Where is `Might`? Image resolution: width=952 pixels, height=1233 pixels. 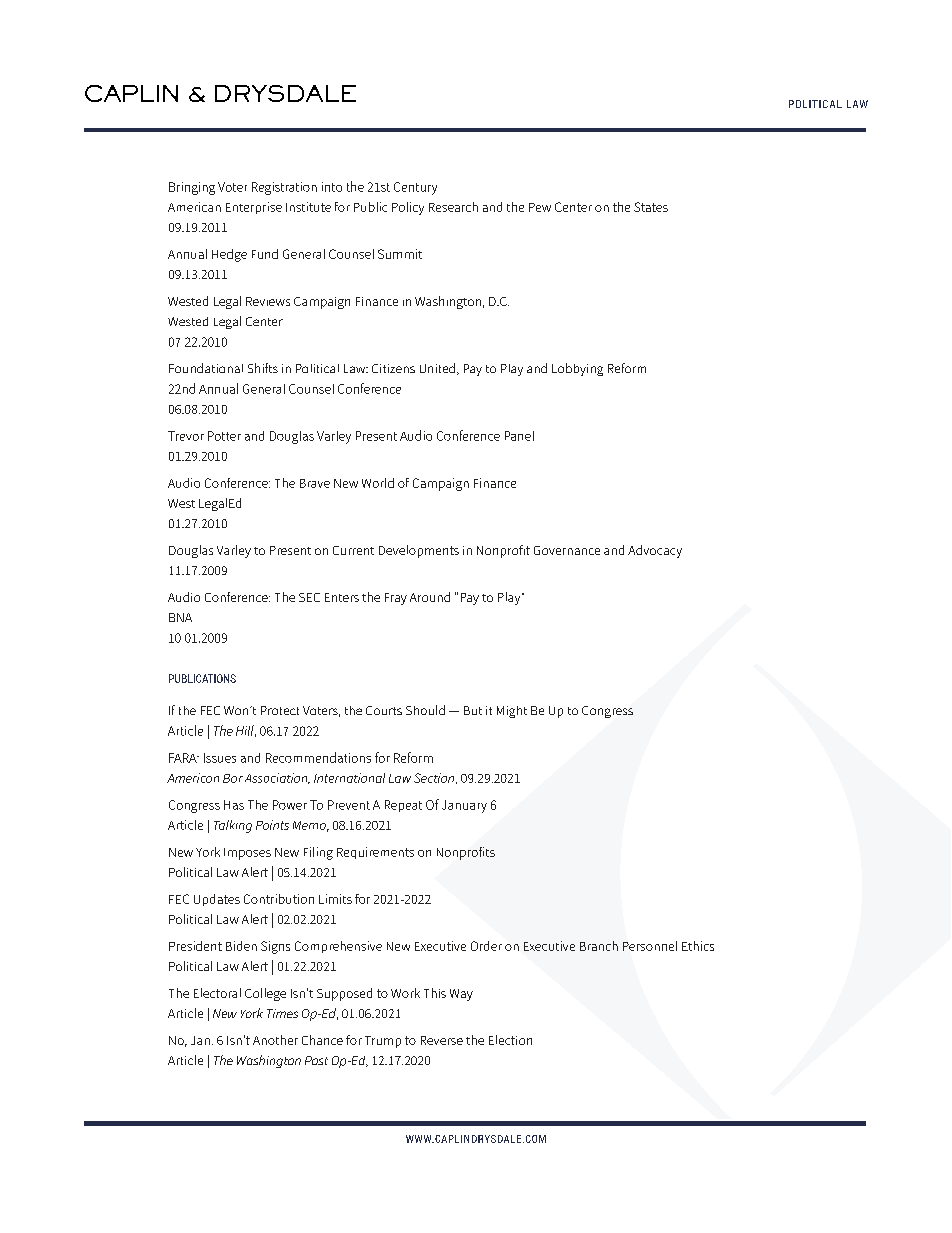 Might is located at coordinates (512, 712).
